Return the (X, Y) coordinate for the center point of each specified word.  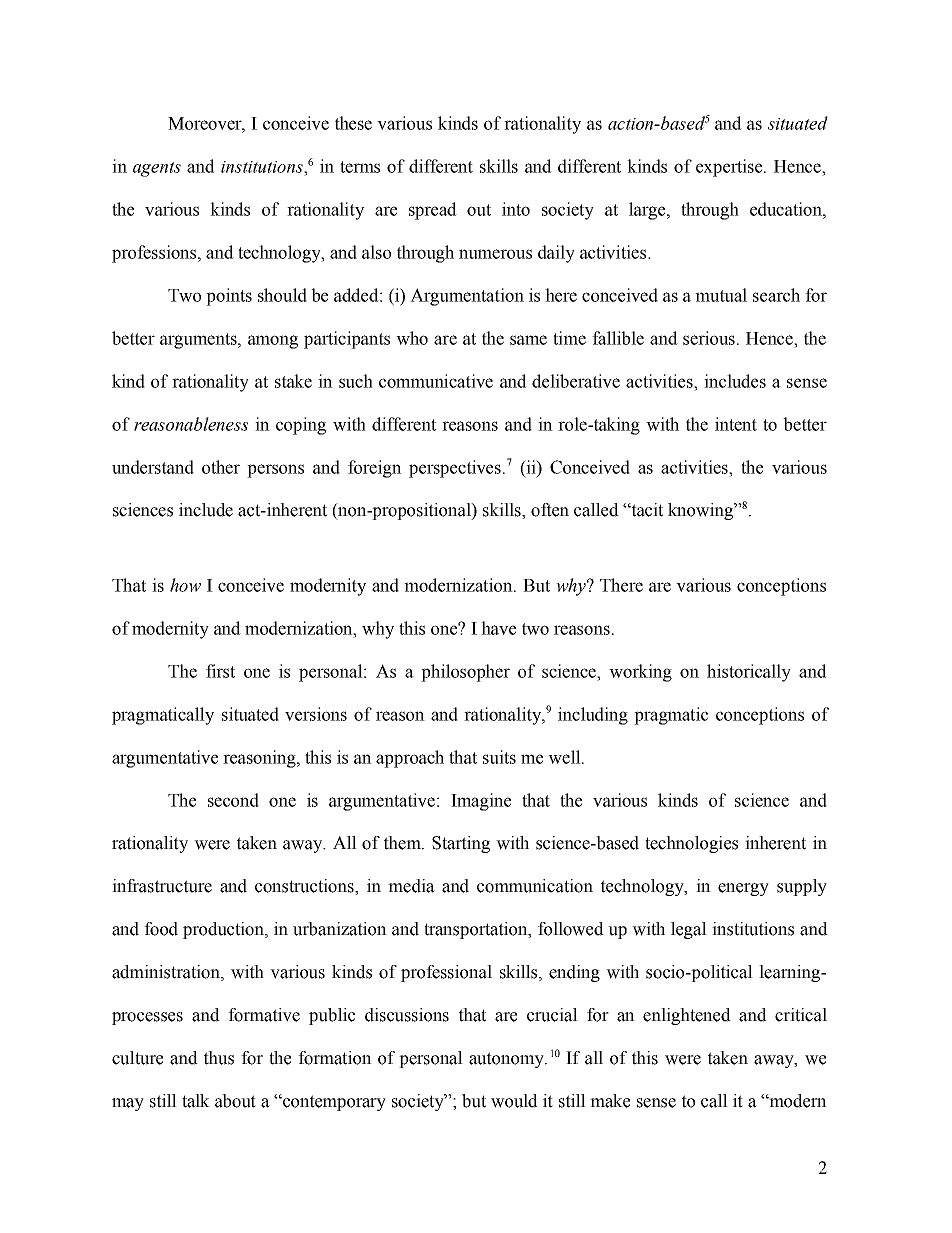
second (233, 800)
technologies (691, 844)
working (640, 673)
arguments (199, 341)
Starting (461, 844)
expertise (730, 168)
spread (433, 211)
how (185, 585)
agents (157, 169)
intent (736, 424)
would (514, 1101)
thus (219, 1058)
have (498, 628)
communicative (436, 381)
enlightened (687, 1016)
